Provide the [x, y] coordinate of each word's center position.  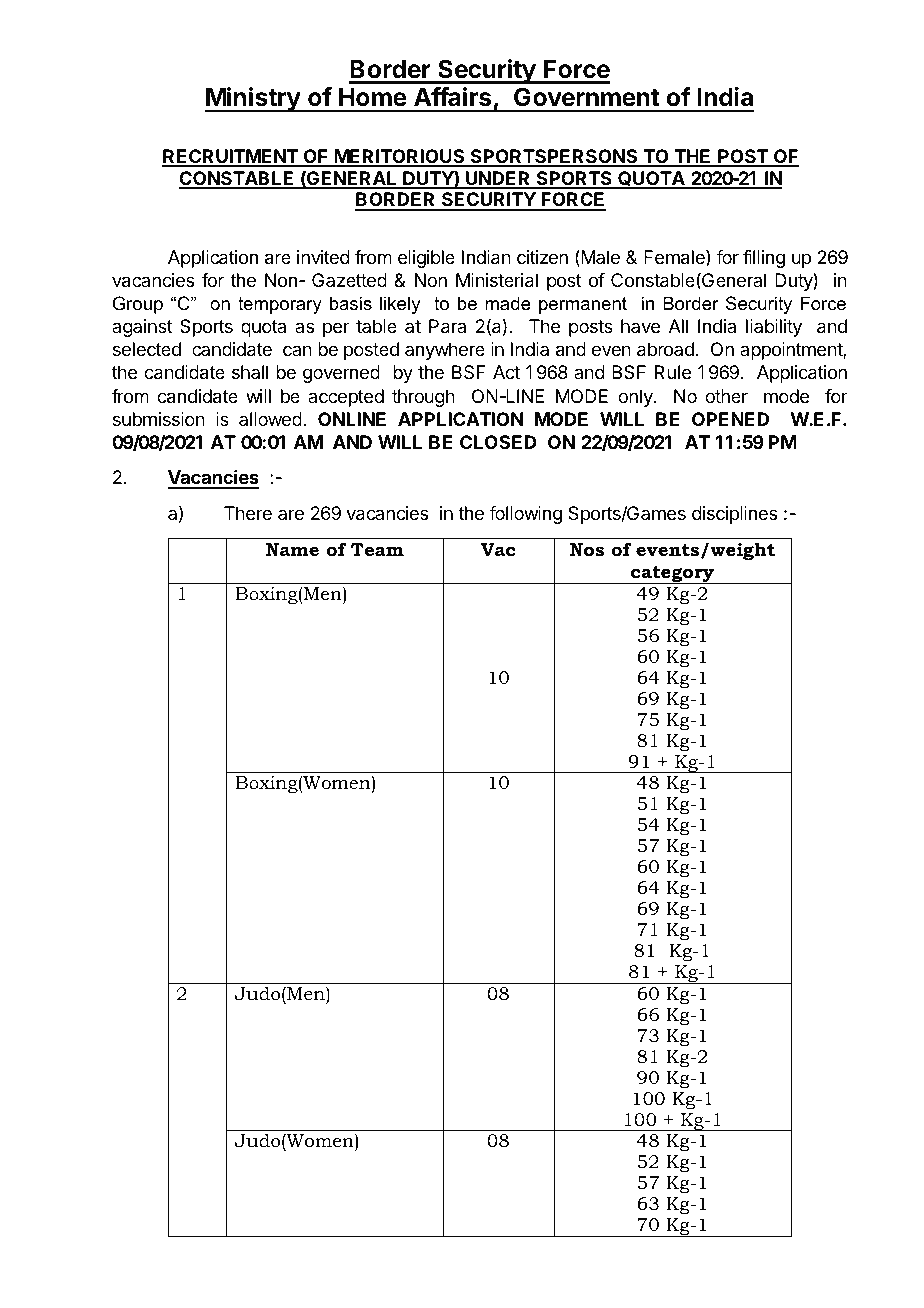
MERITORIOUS [400, 157]
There [248, 513]
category [673, 574]
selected [147, 349]
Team [377, 550]
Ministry [253, 99]
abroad [665, 349]
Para [447, 326]
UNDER [498, 179]
